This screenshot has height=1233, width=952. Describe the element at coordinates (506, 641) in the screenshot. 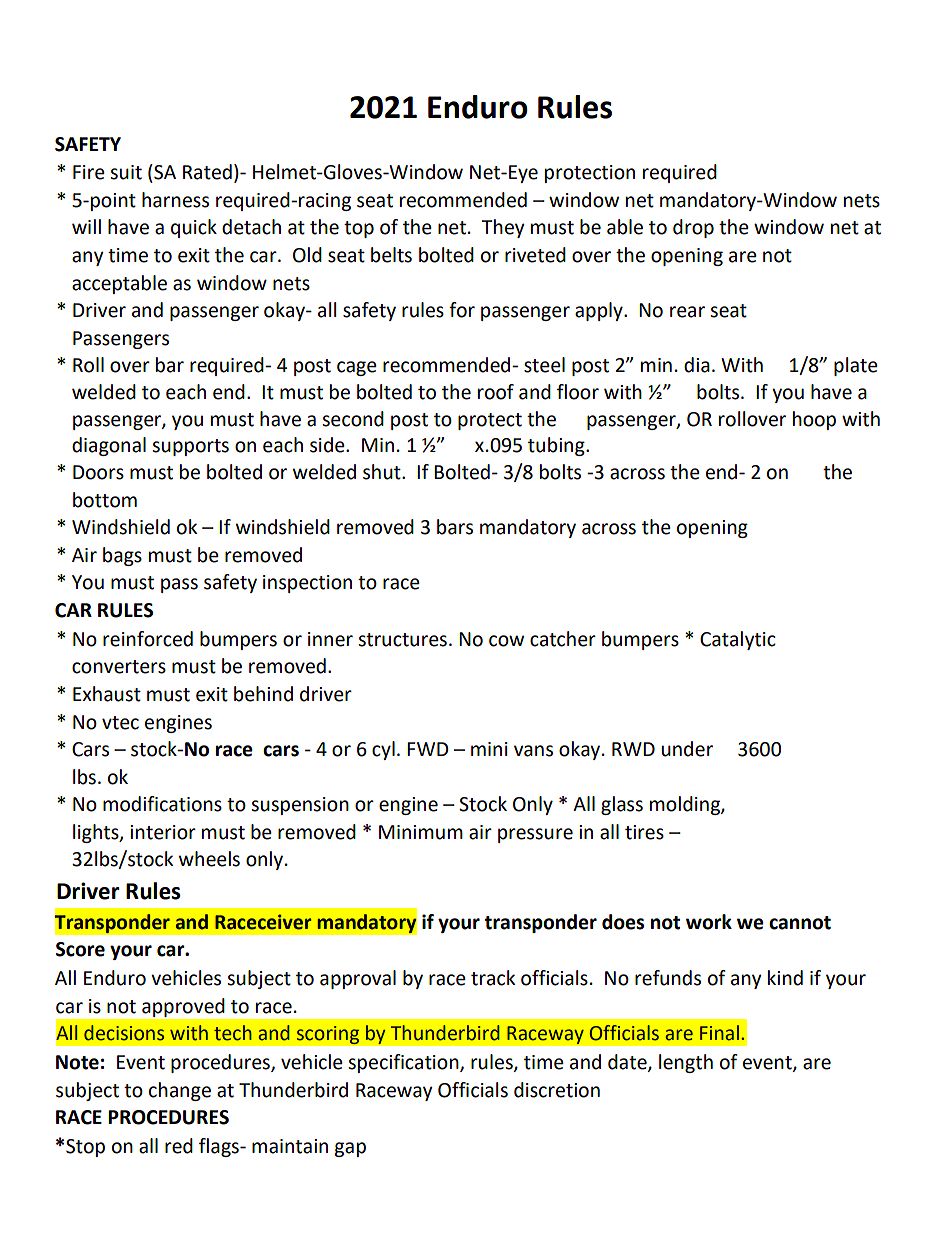

I see `cow` at that location.
